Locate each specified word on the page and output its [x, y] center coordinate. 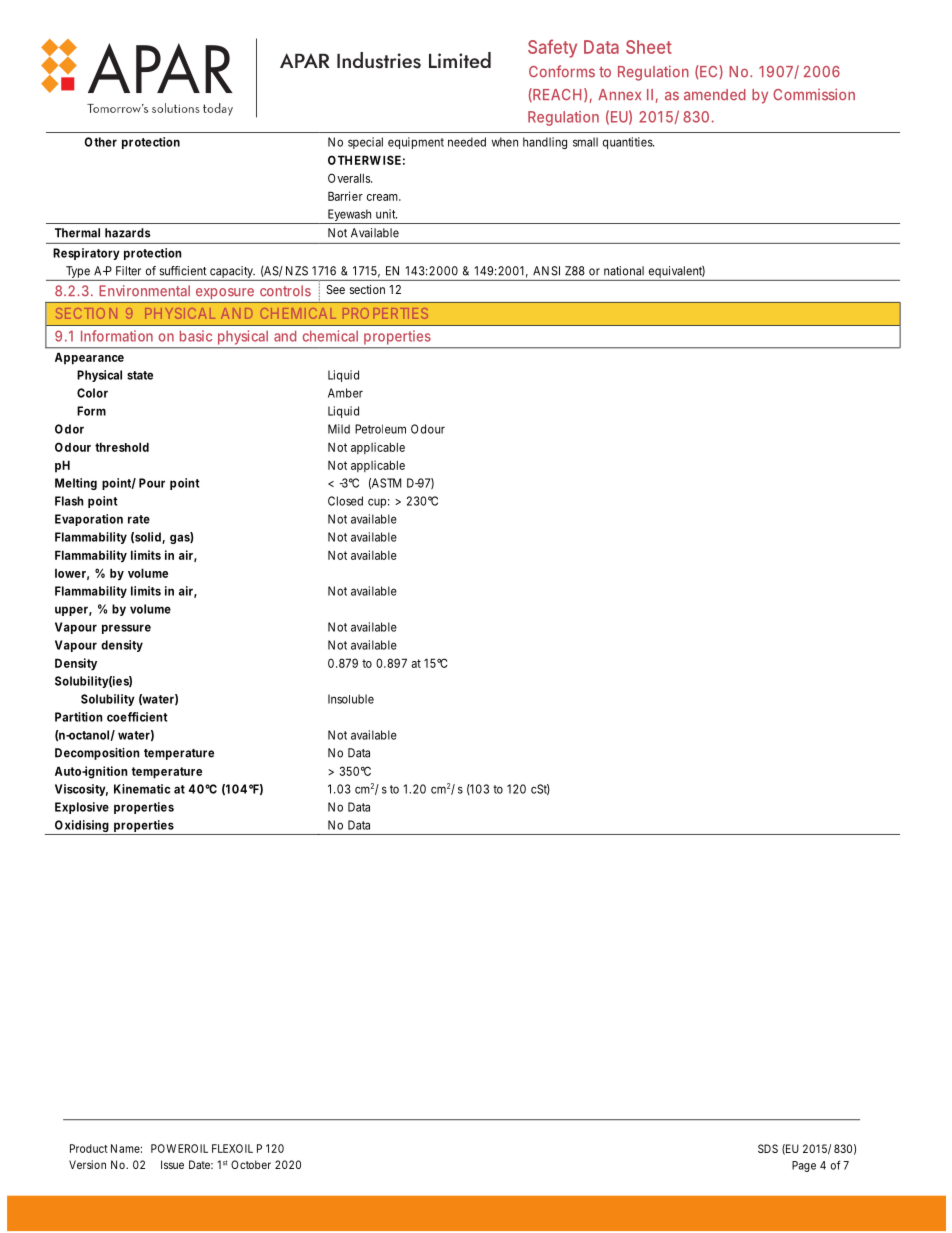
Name [126, 1148]
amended [715, 95]
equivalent [676, 273]
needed [467, 142]
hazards [128, 233]
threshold [122, 447]
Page [804, 1166]
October [251, 1164]
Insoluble [351, 699]
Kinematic [142, 789]
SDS [768, 1148]
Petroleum [380, 429]
